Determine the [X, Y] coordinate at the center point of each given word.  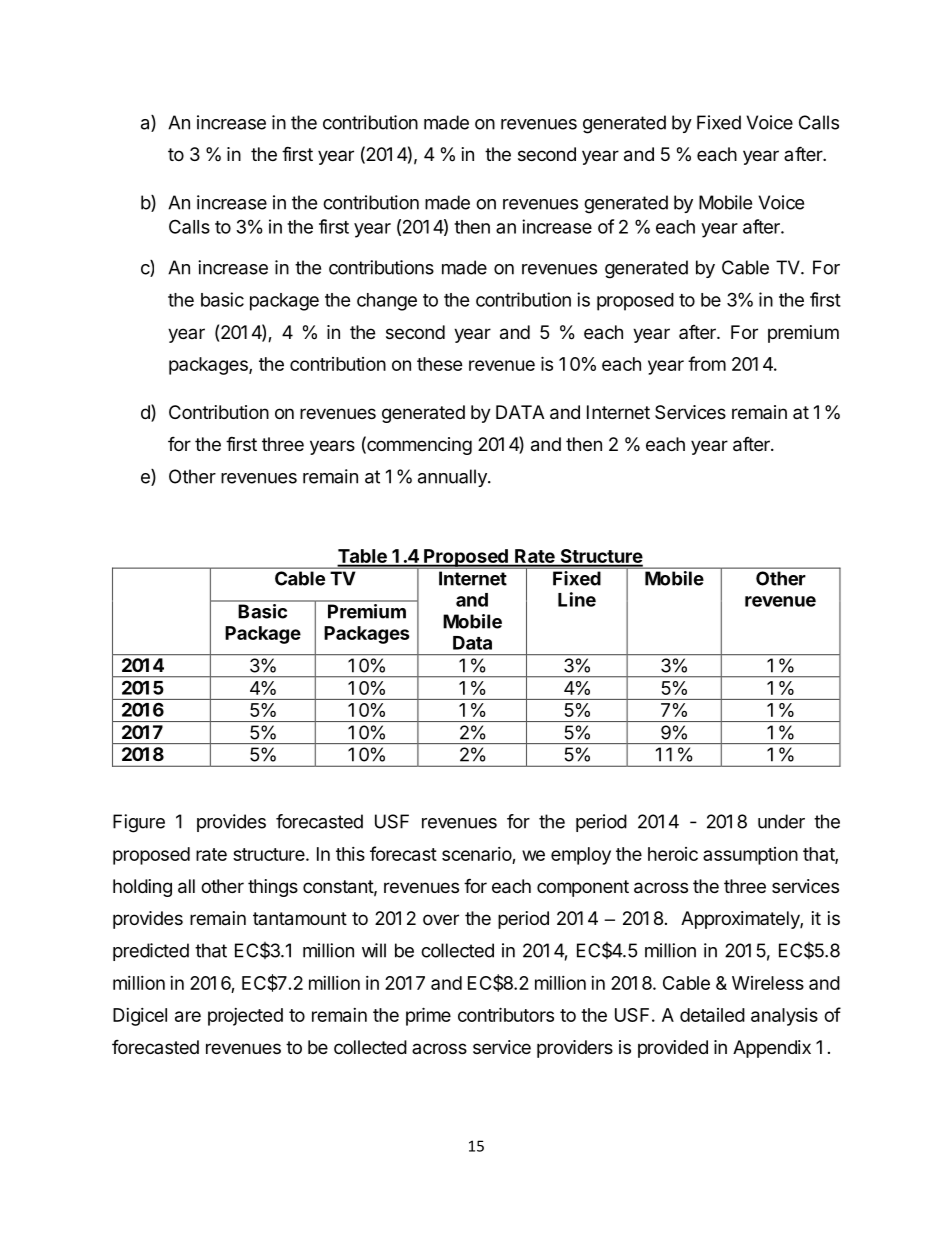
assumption [750, 856]
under [781, 821]
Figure [139, 823]
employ [581, 856]
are [188, 1016]
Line [577, 599]
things [273, 888]
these [440, 364]
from [707, 363]
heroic [673, 854]
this [350, 854]
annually [453, 478]
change [387, 302]
